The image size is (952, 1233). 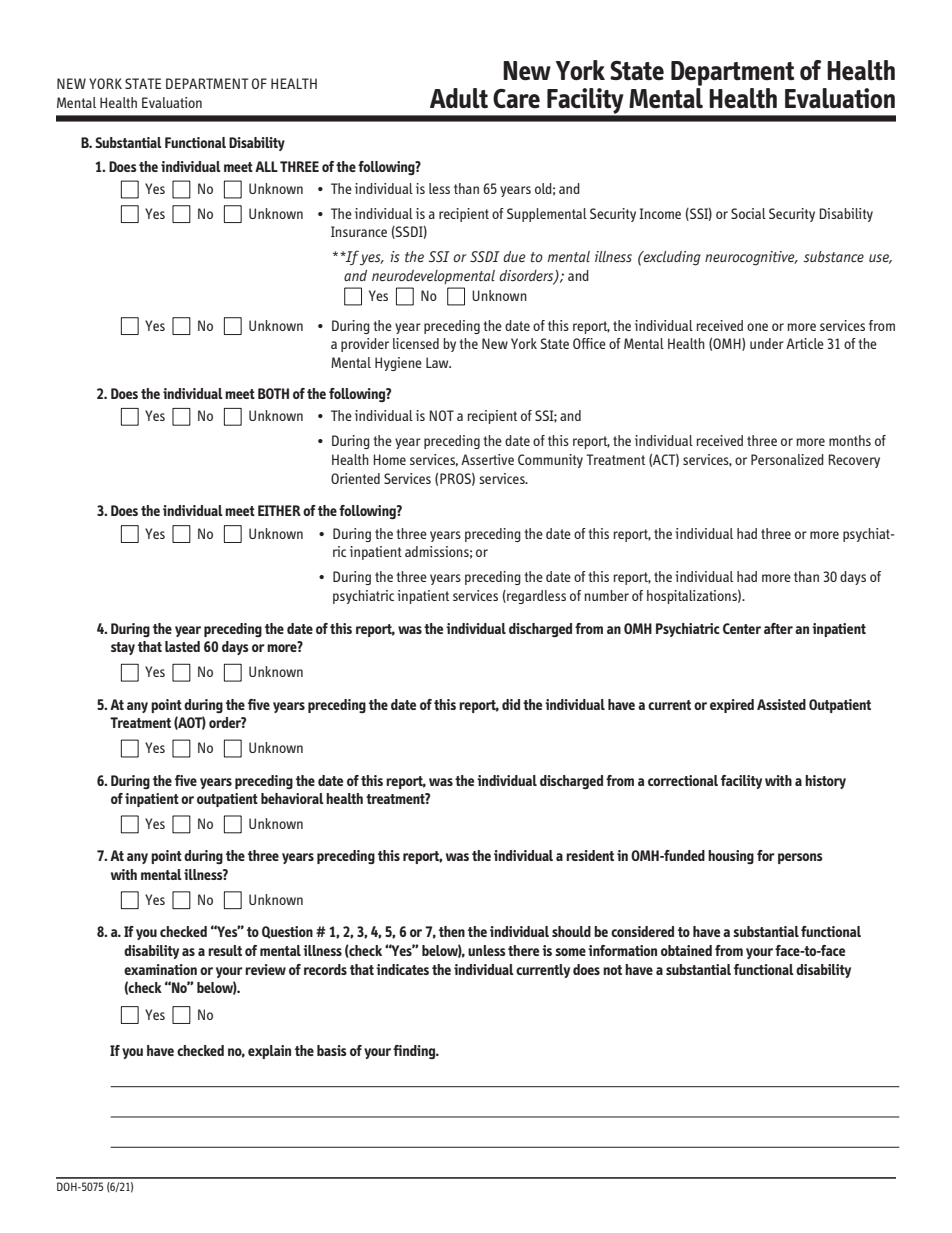 What do you see at coordinates (516, 98) in the image?
I see `Care` at bounding box center [516, 98].
